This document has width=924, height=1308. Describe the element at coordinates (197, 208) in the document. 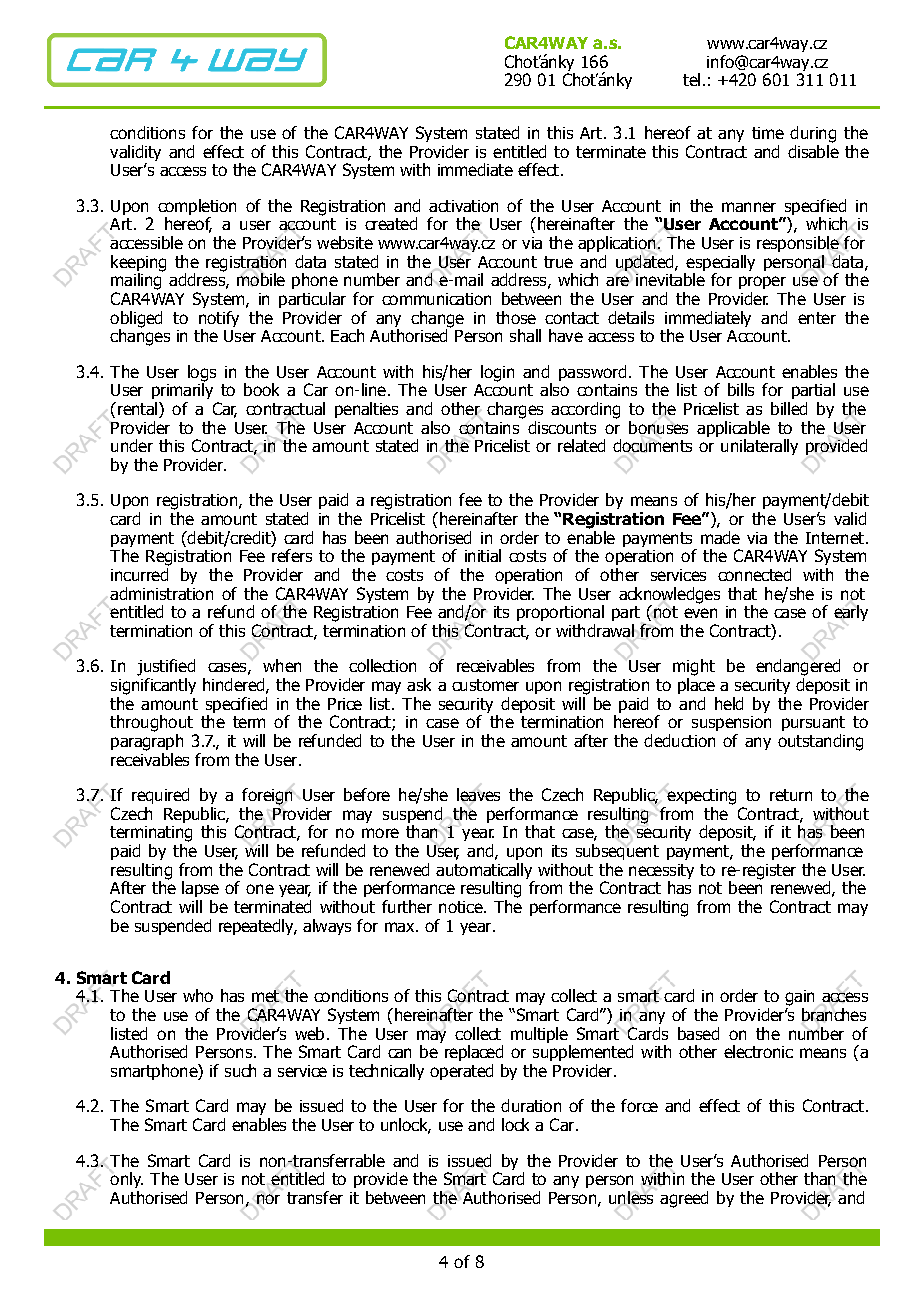

I see `completion` at that location.
